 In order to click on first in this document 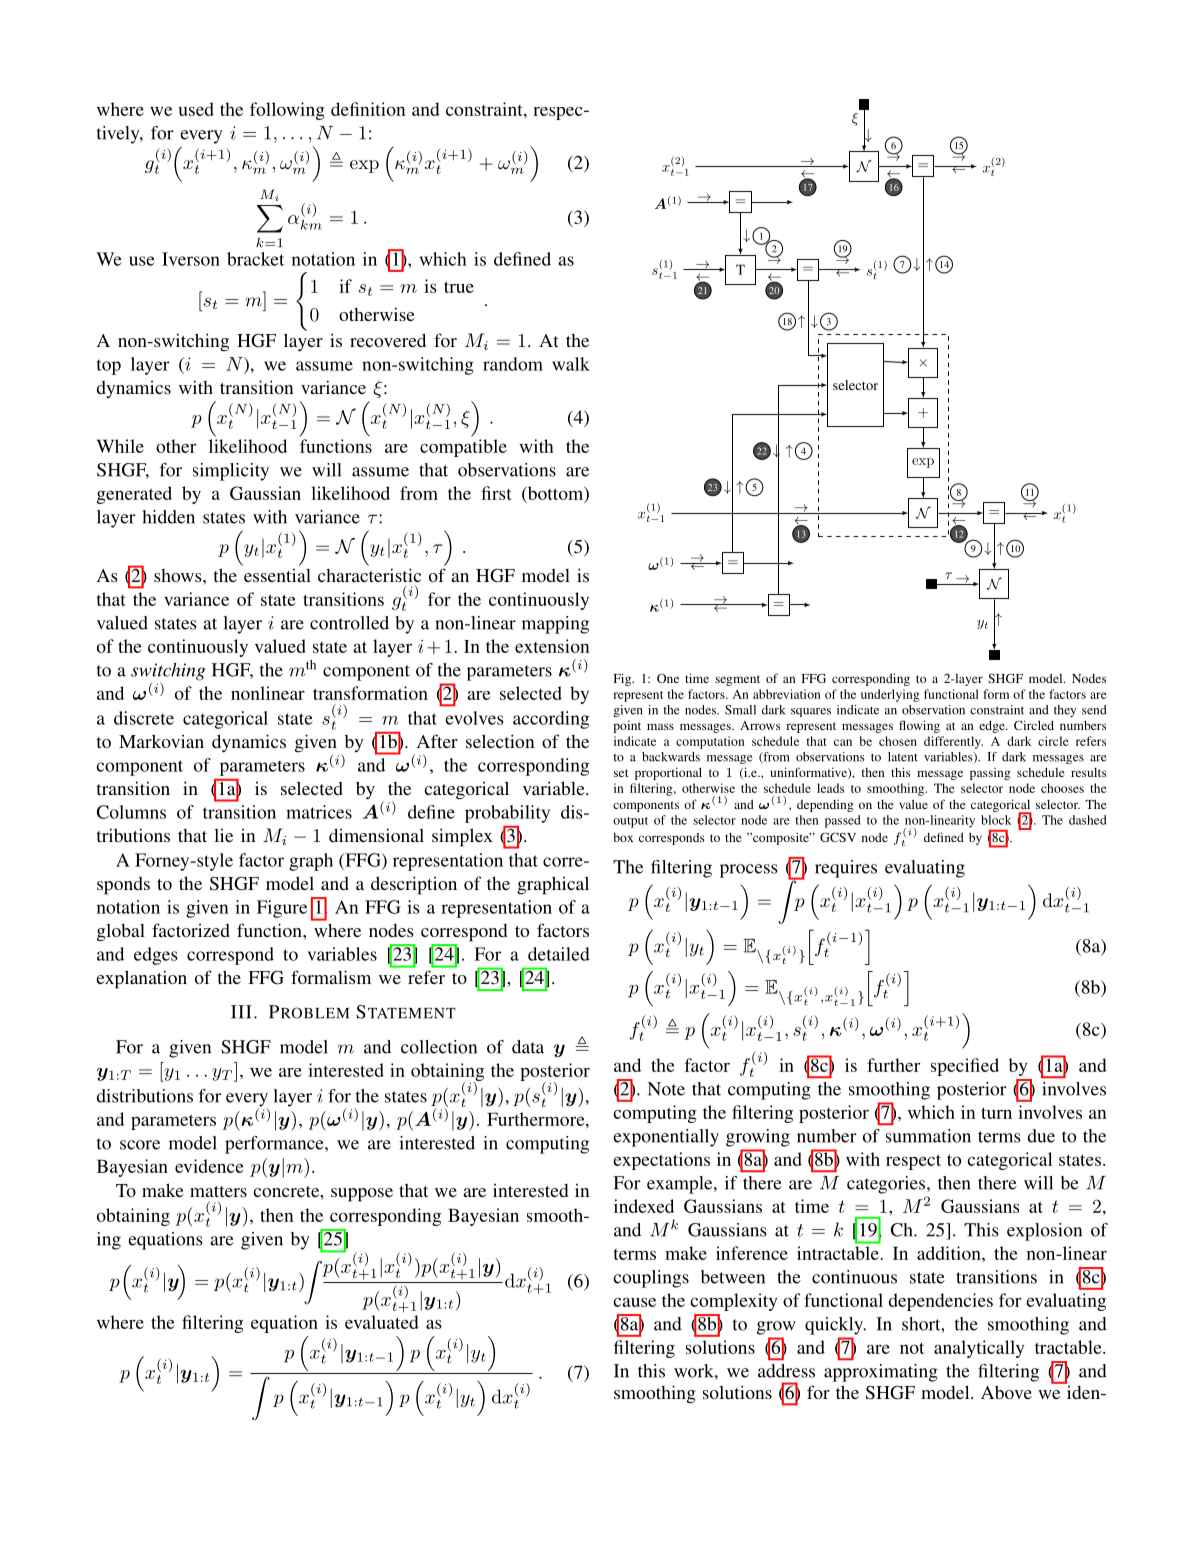, I will do `click(496, 493)`.
